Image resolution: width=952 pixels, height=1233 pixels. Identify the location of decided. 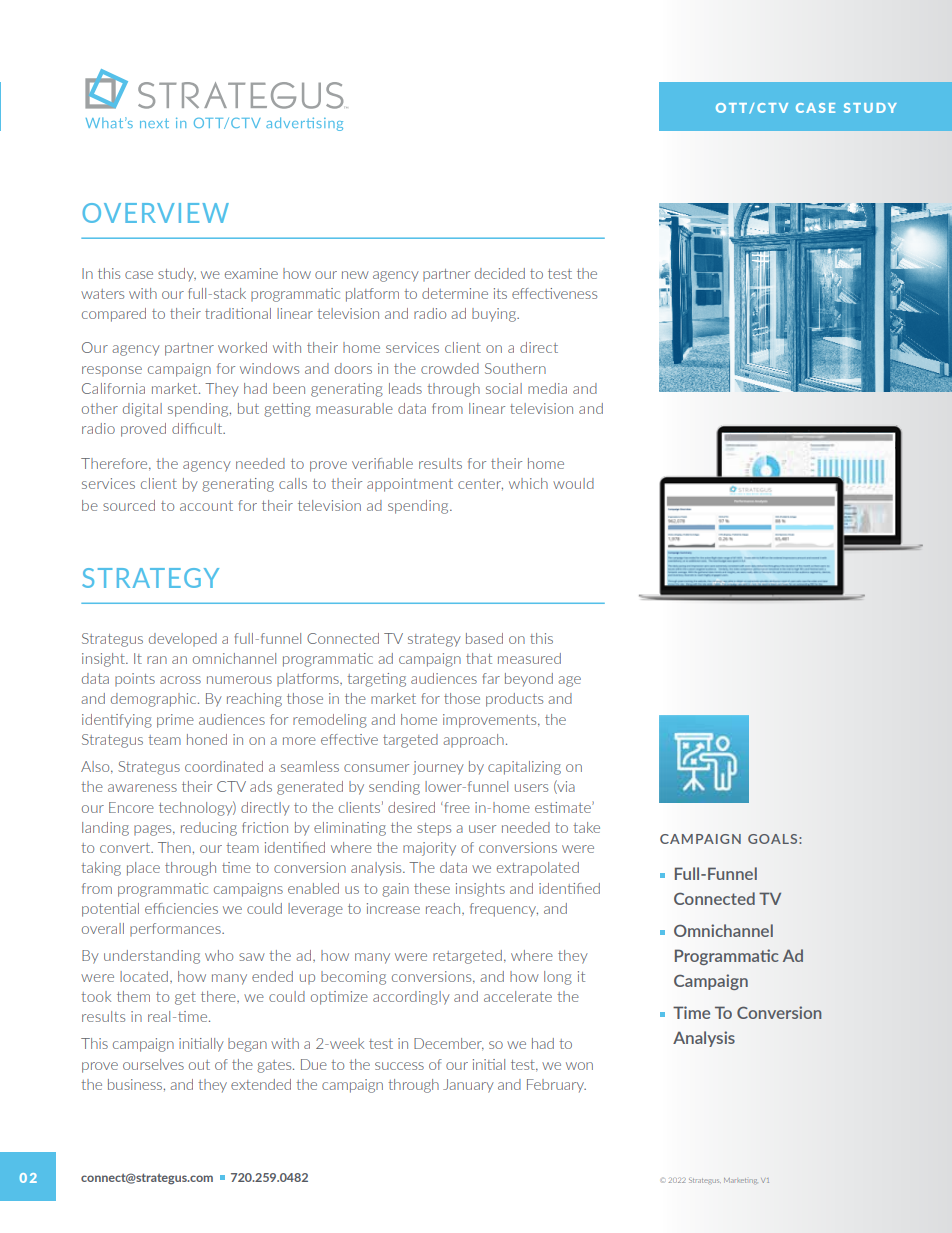
(500, 273).
